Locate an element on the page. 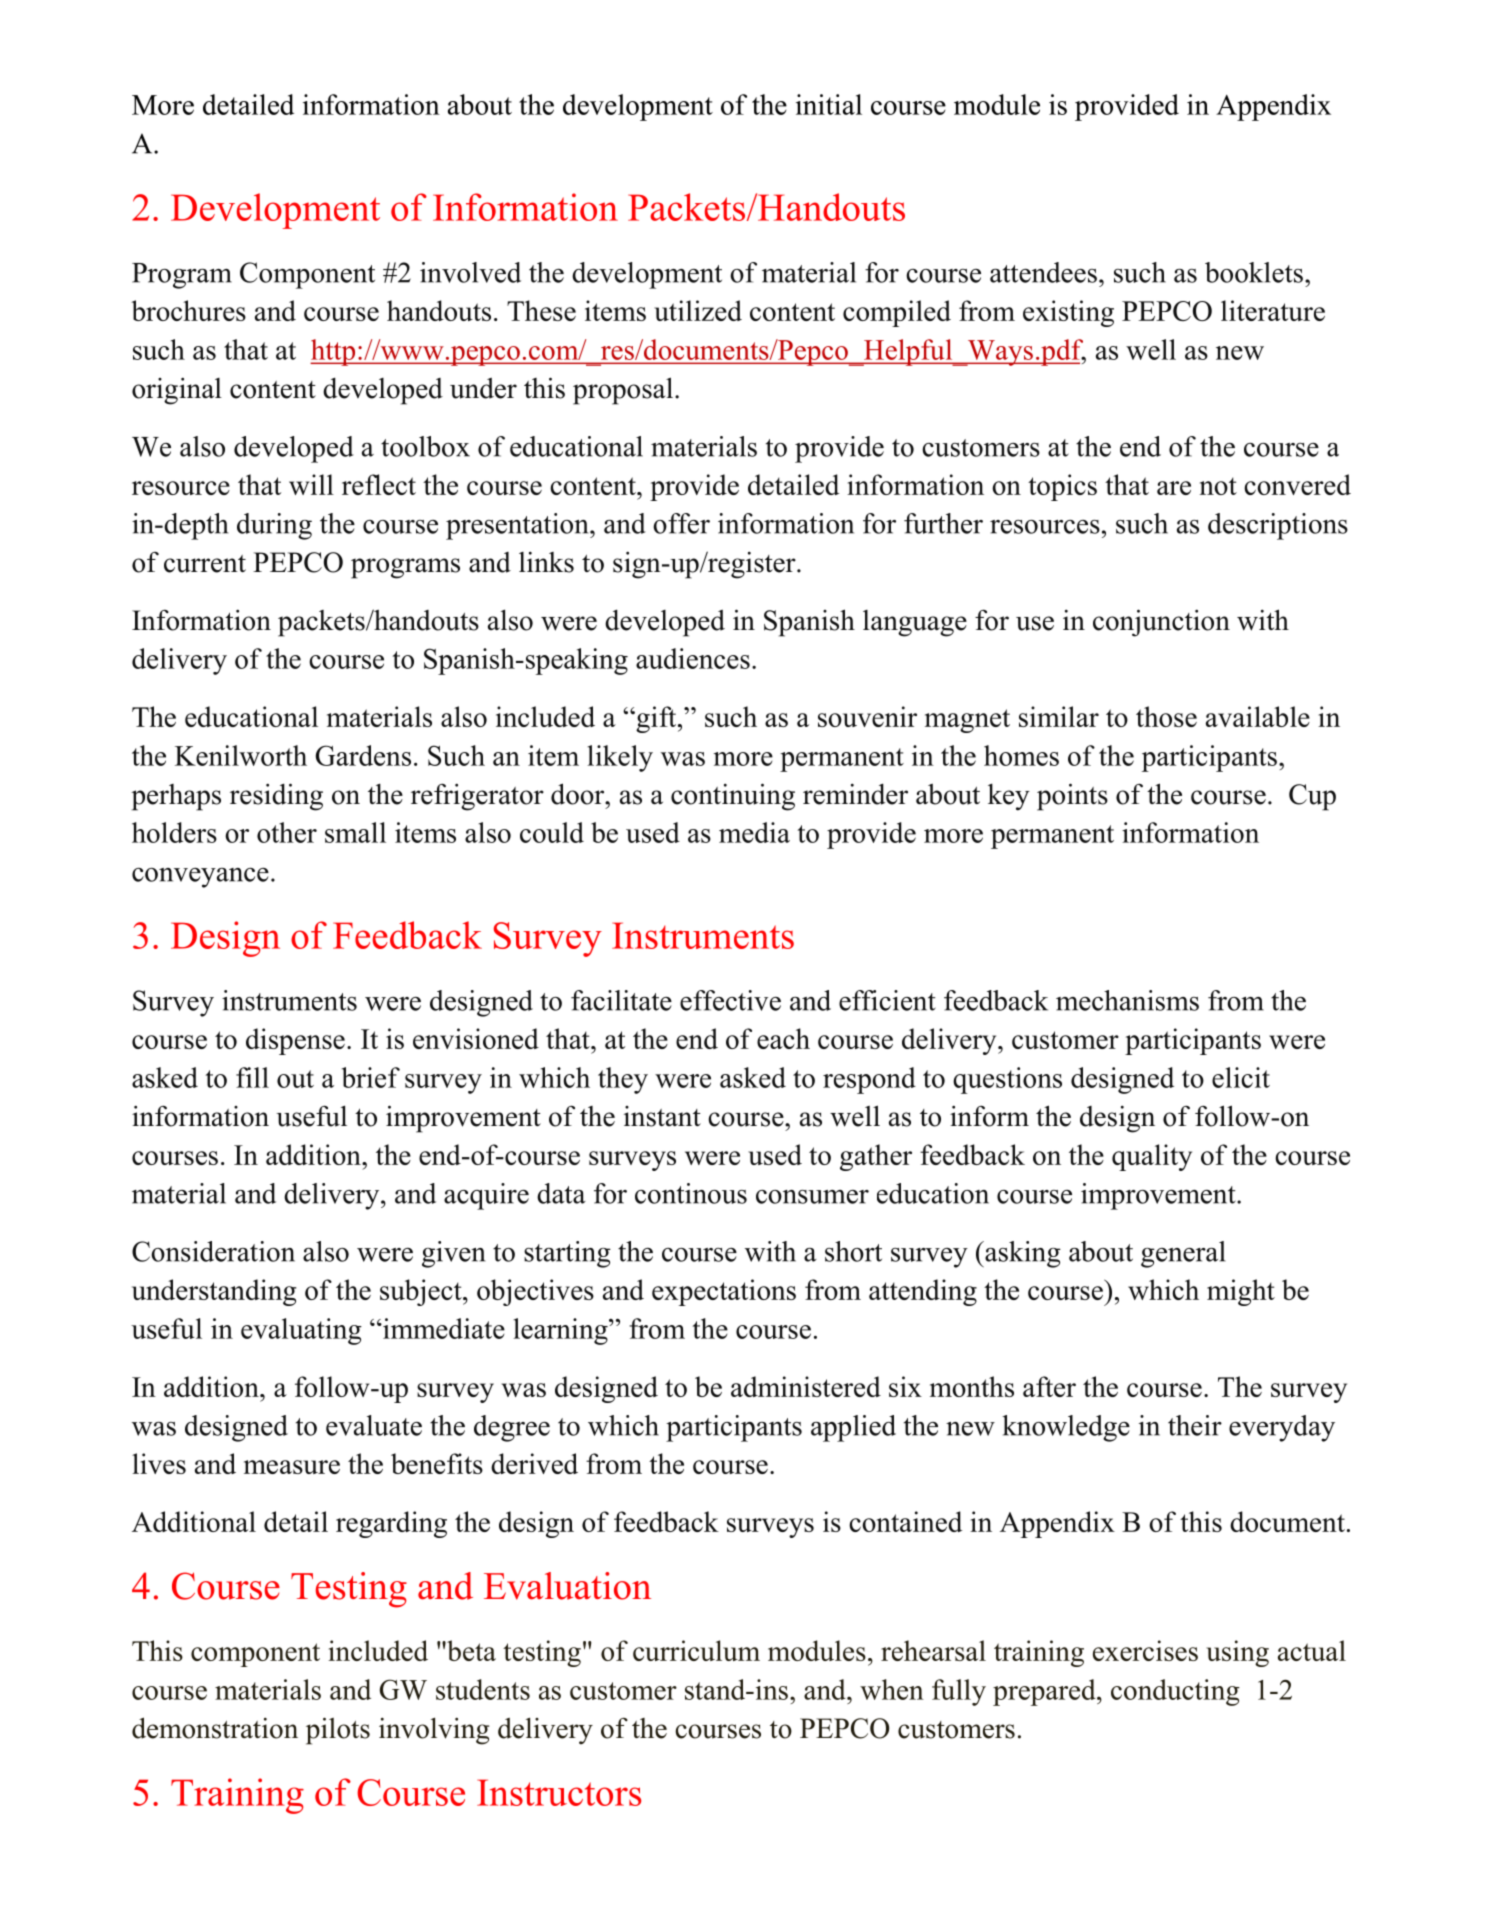  general is located at coordinates (1183, 1254).
